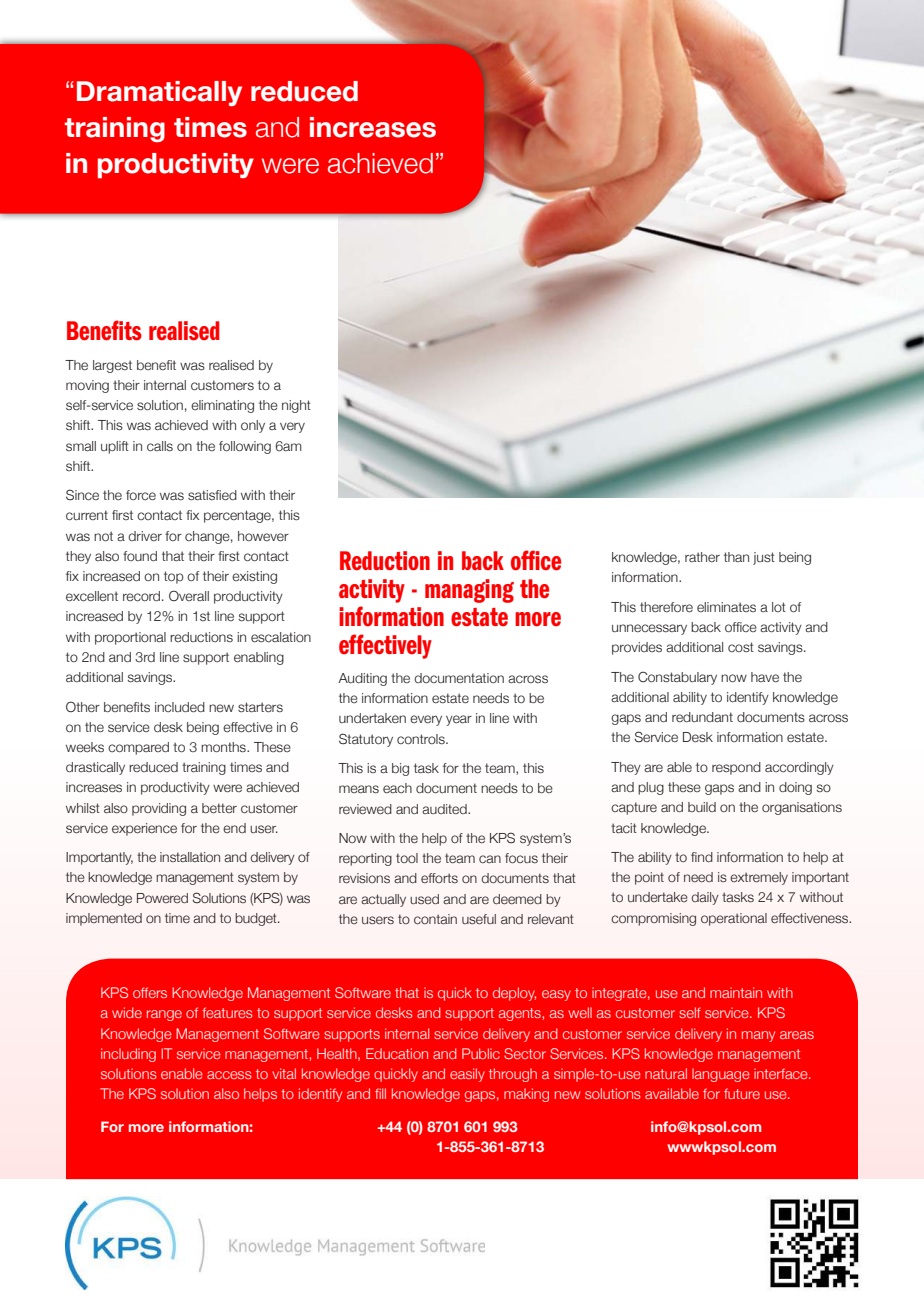 This screenshot has width=924, height=1308. Describe the element at coordinates (467, 1075) in the screenshot. I see `easily` at that location.
